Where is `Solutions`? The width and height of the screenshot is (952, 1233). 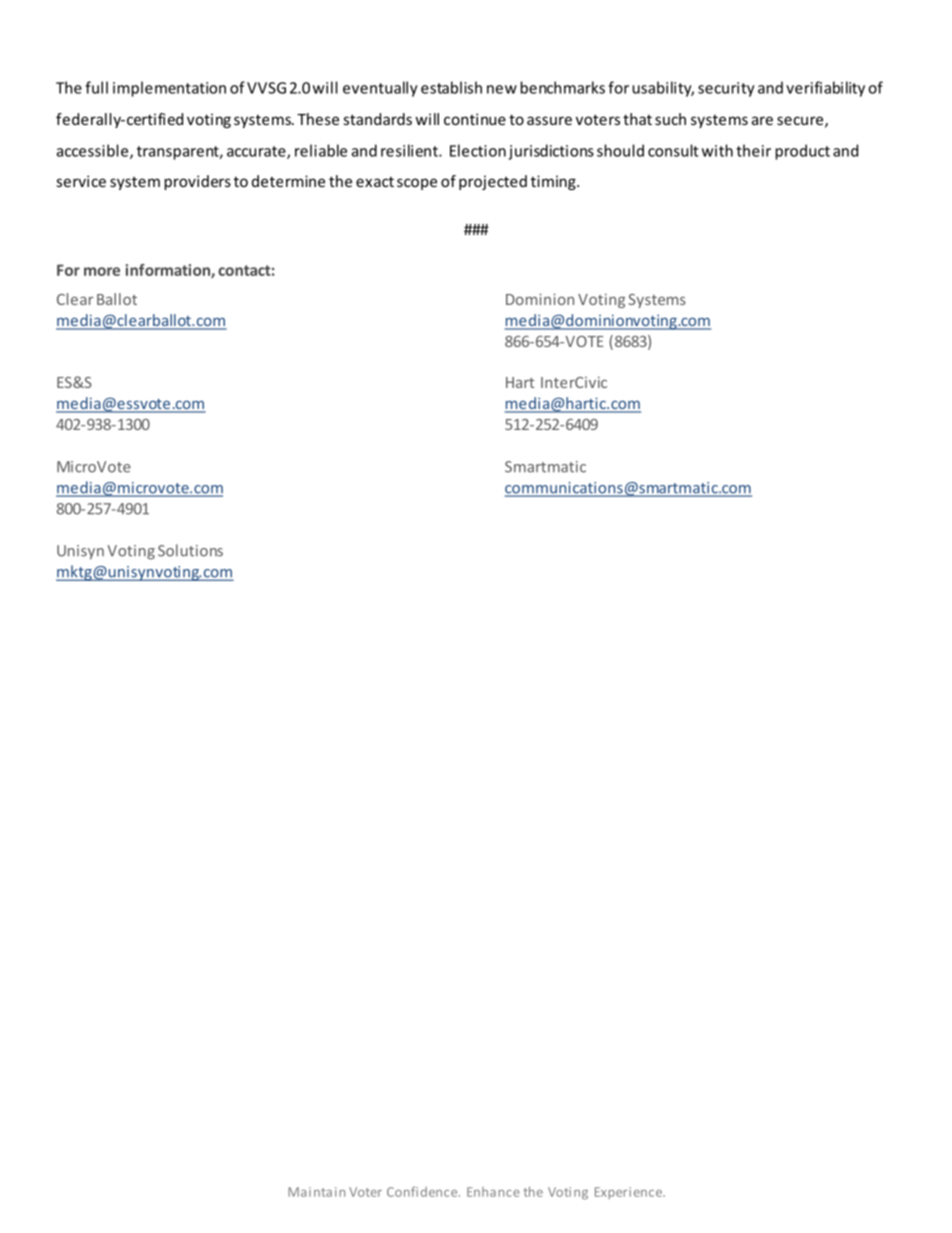
Solutions is located at coordinates (190, 550).
